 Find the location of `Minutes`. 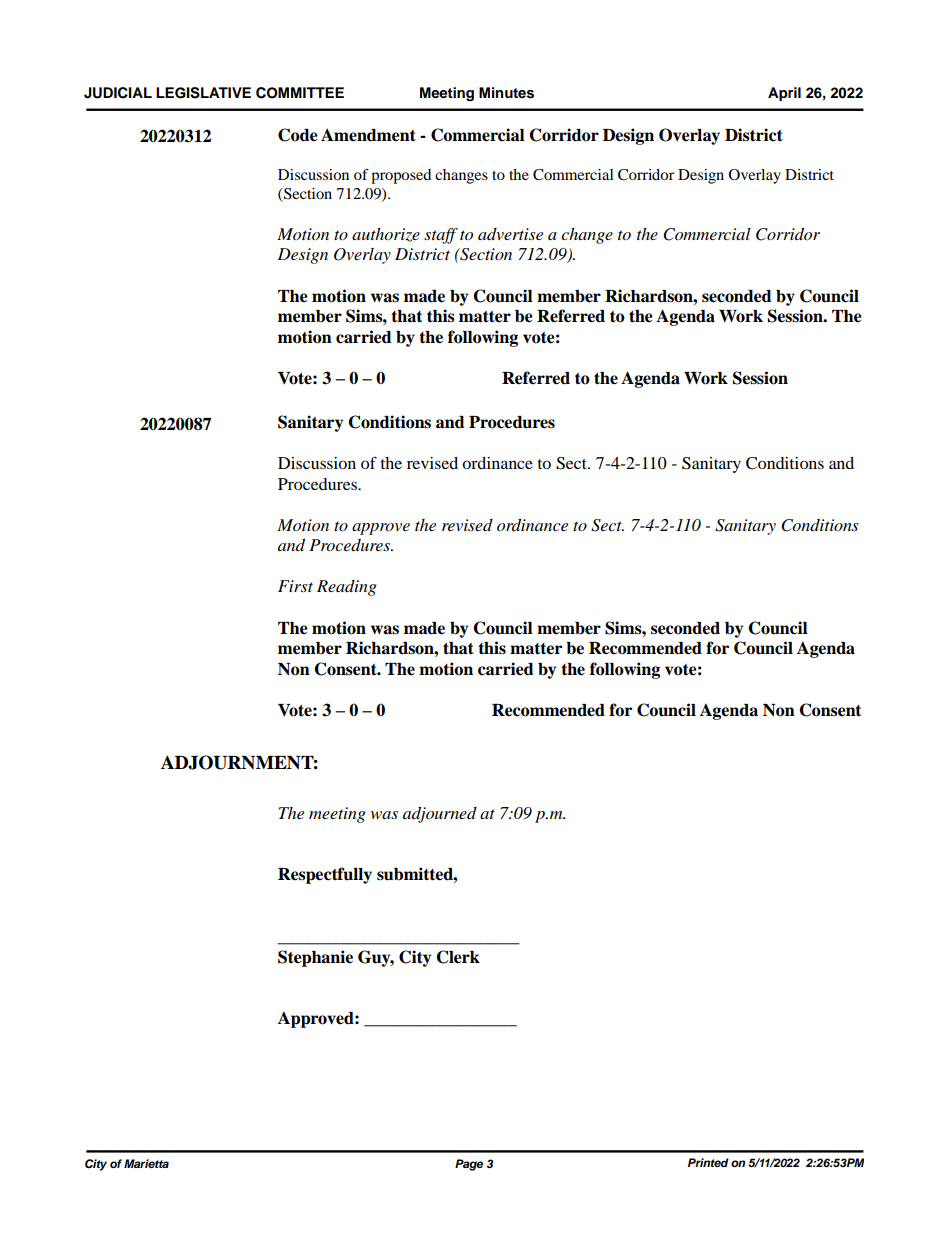

Minutes is located at coordinates (506, 93).
